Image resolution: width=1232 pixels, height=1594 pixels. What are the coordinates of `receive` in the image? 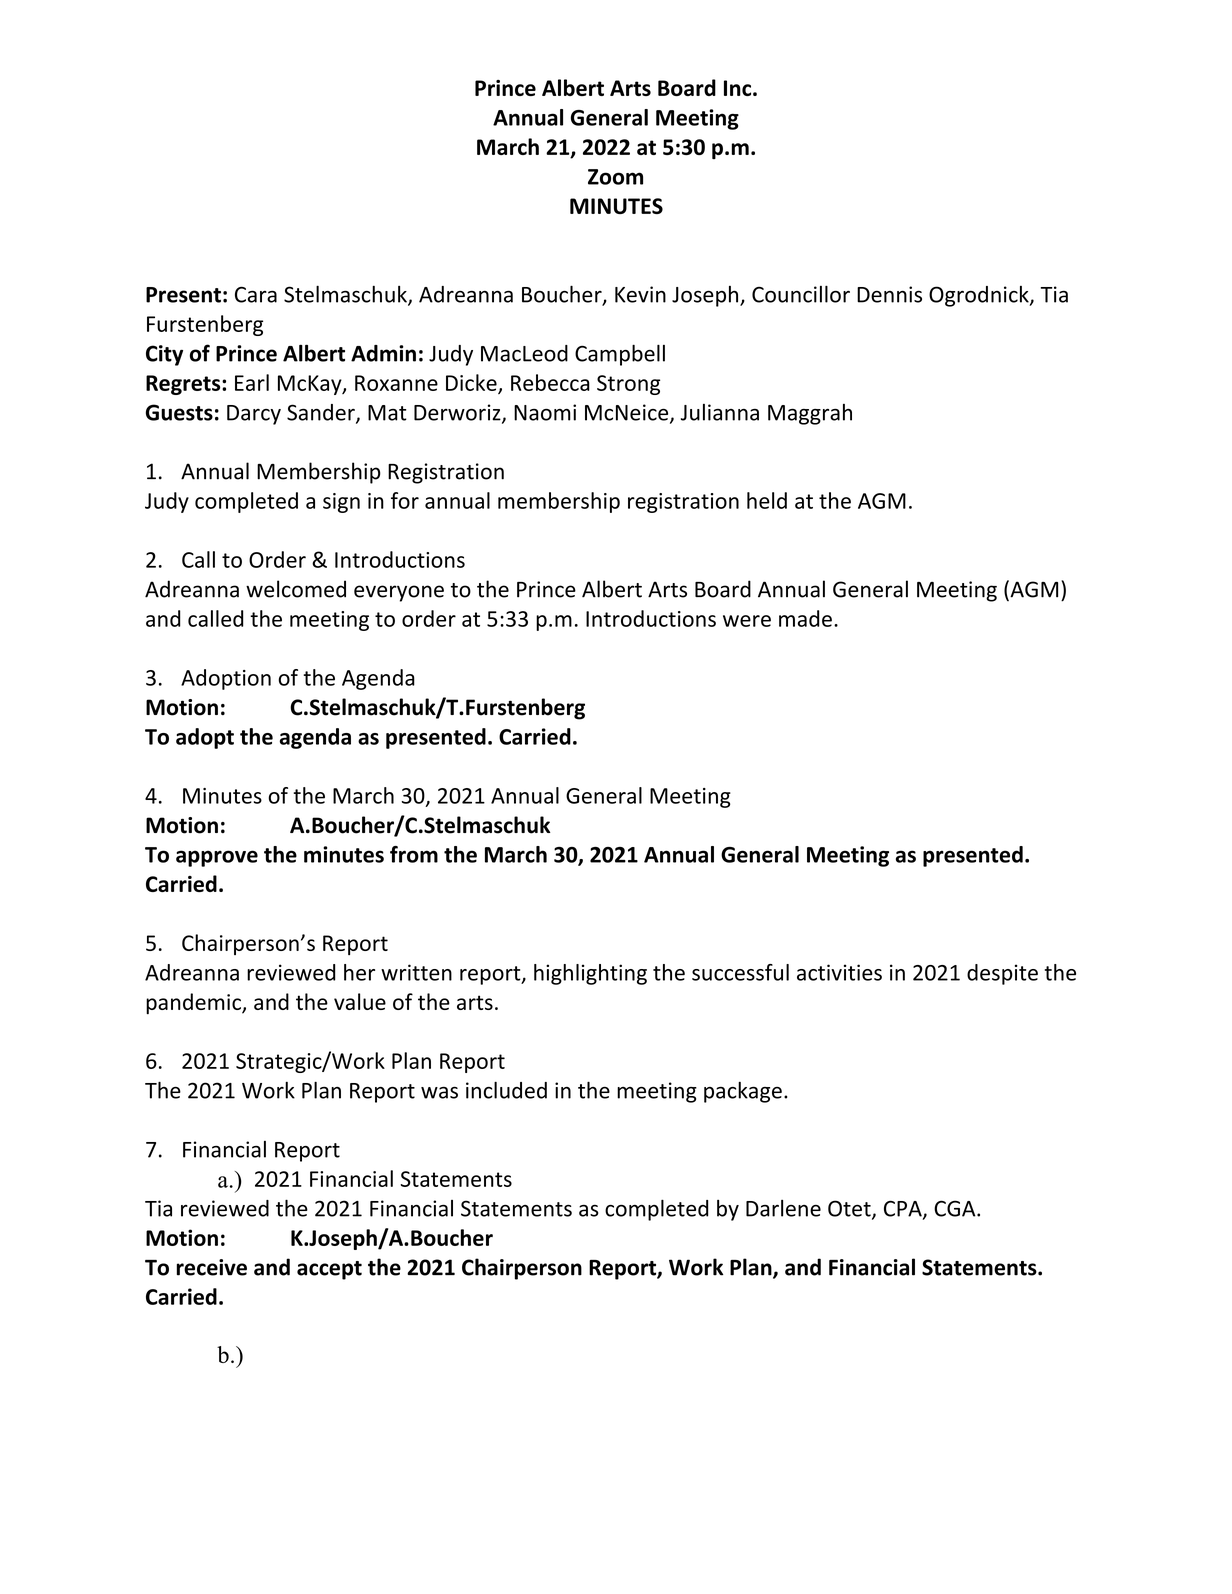 It's located at (212, 1267).
